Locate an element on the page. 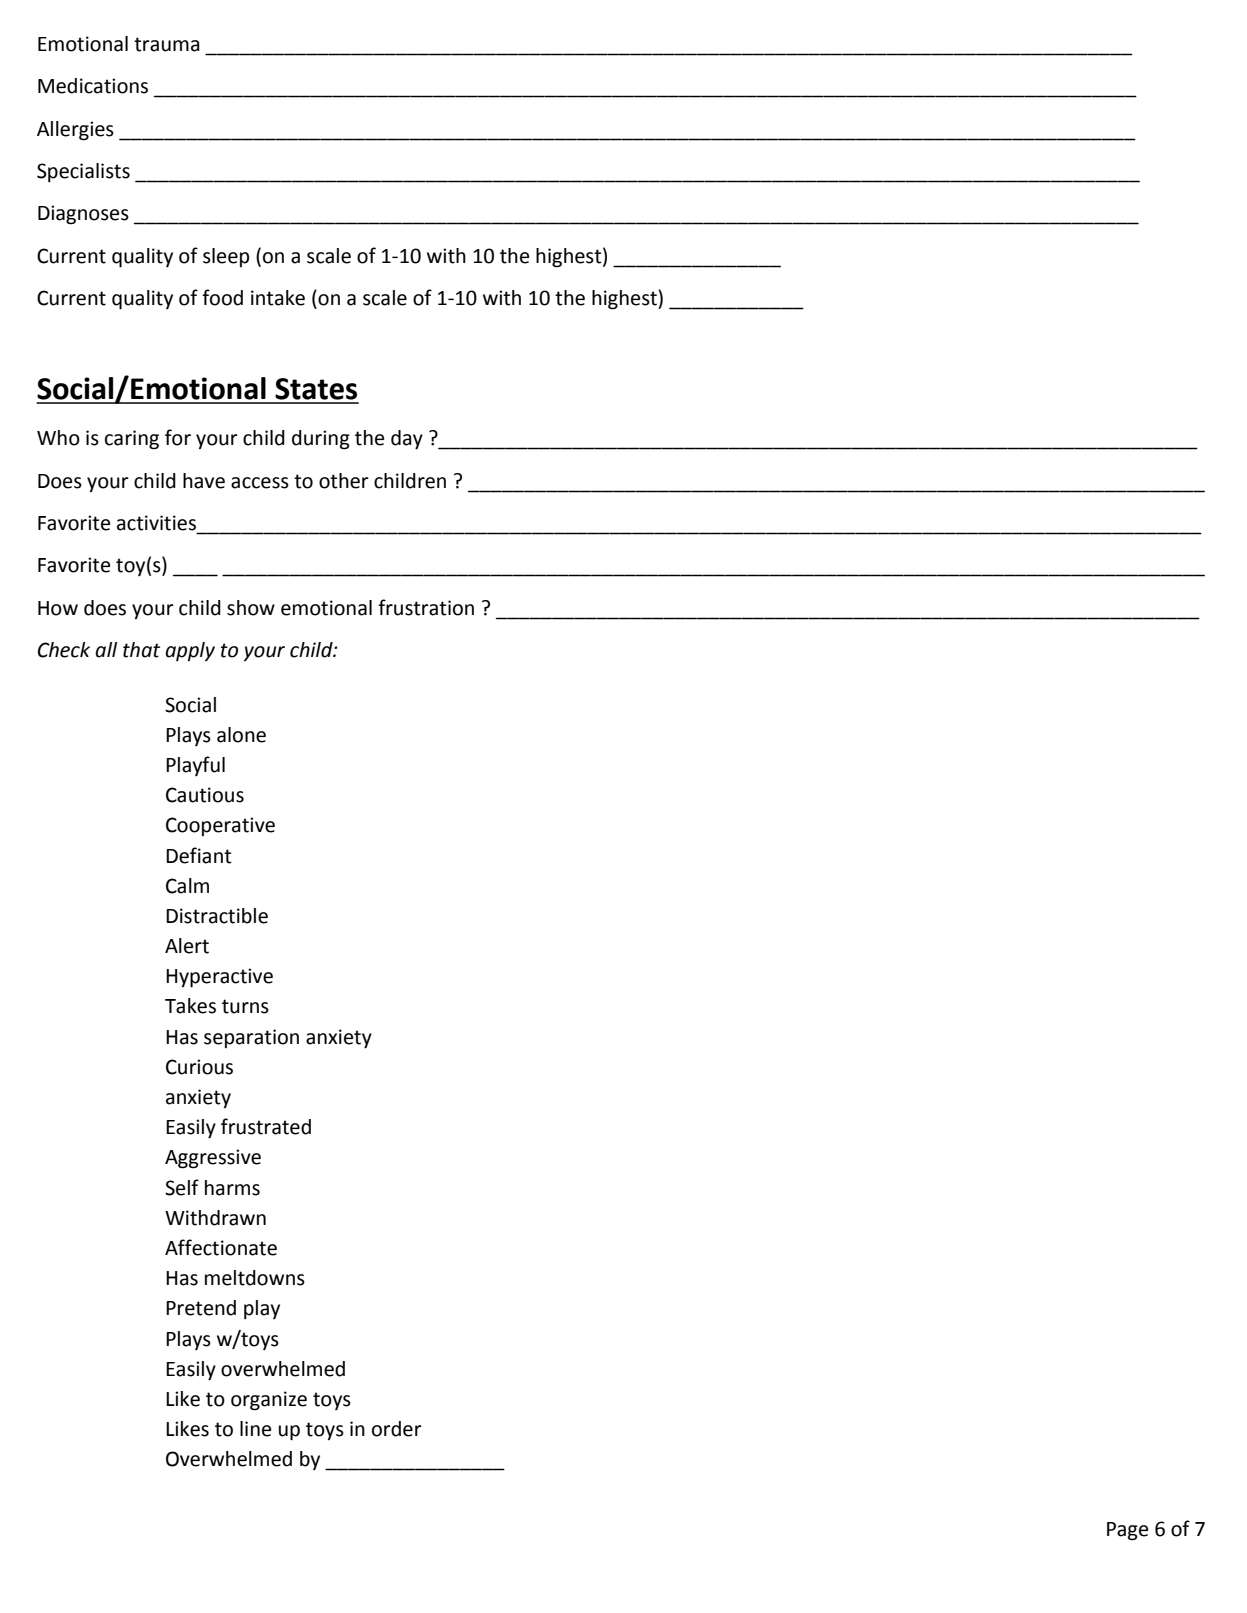 This document has width=1247, height=1613. frustration is located at coordinates (426, 607).
